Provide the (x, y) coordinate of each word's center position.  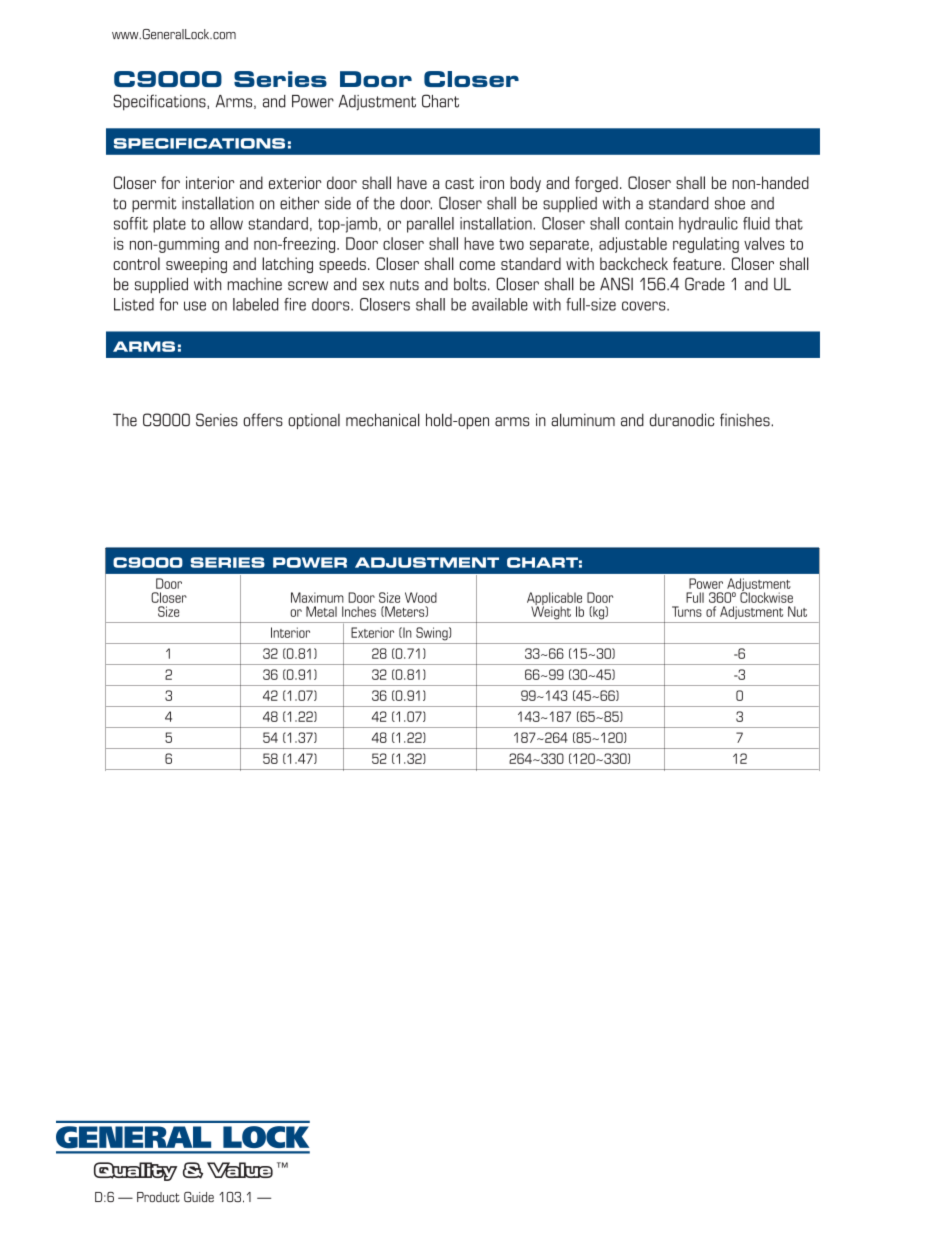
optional (314, 421)
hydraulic (708, 225)
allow (226, 223)
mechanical (383, 420)
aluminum (583, 420)
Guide (199, 1197)
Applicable (554, 600)
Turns (687, 611)
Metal (321, 611)
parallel (430, 225)
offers (263, 420)
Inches (359, 611)
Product (158, 1197)
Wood (421, 597)
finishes (746, 420)
